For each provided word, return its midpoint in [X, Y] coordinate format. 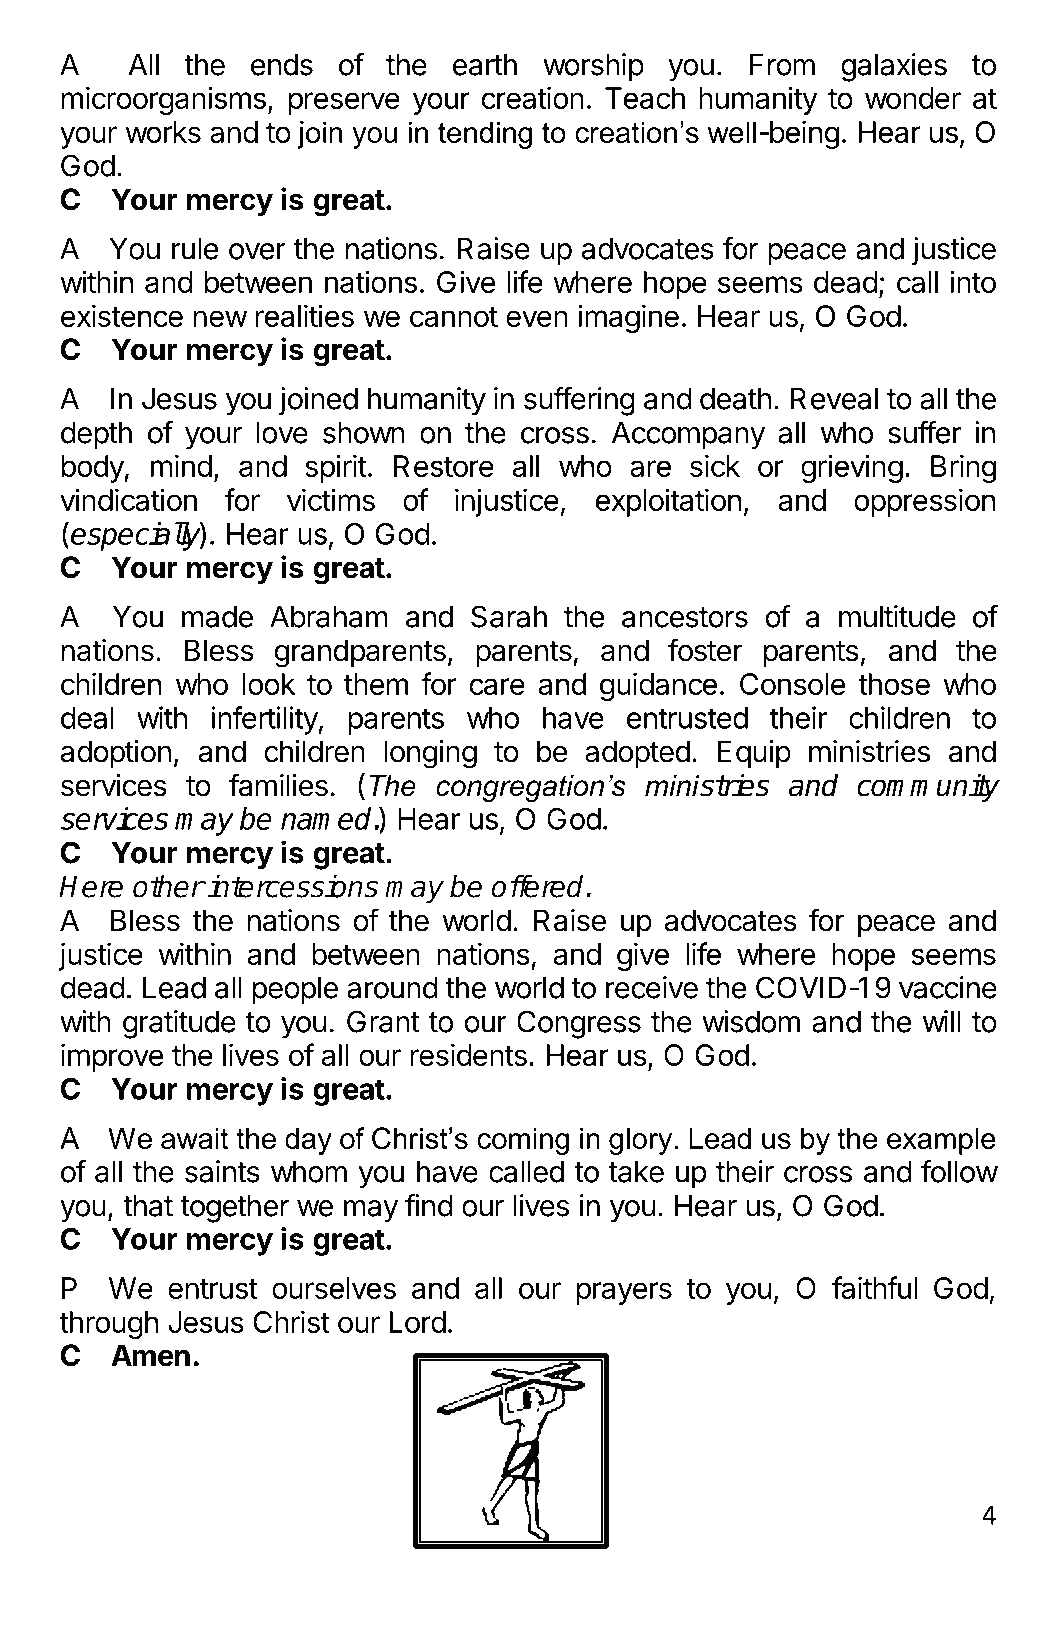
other [168, 886]
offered [539, 886]
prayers [624, 1293]
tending [485, 135]
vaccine [948, 987]
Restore [444, 466]
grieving [852, 468]
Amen [150, 1355]
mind [181, 465]
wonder [913, 98]
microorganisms [163, 100]
